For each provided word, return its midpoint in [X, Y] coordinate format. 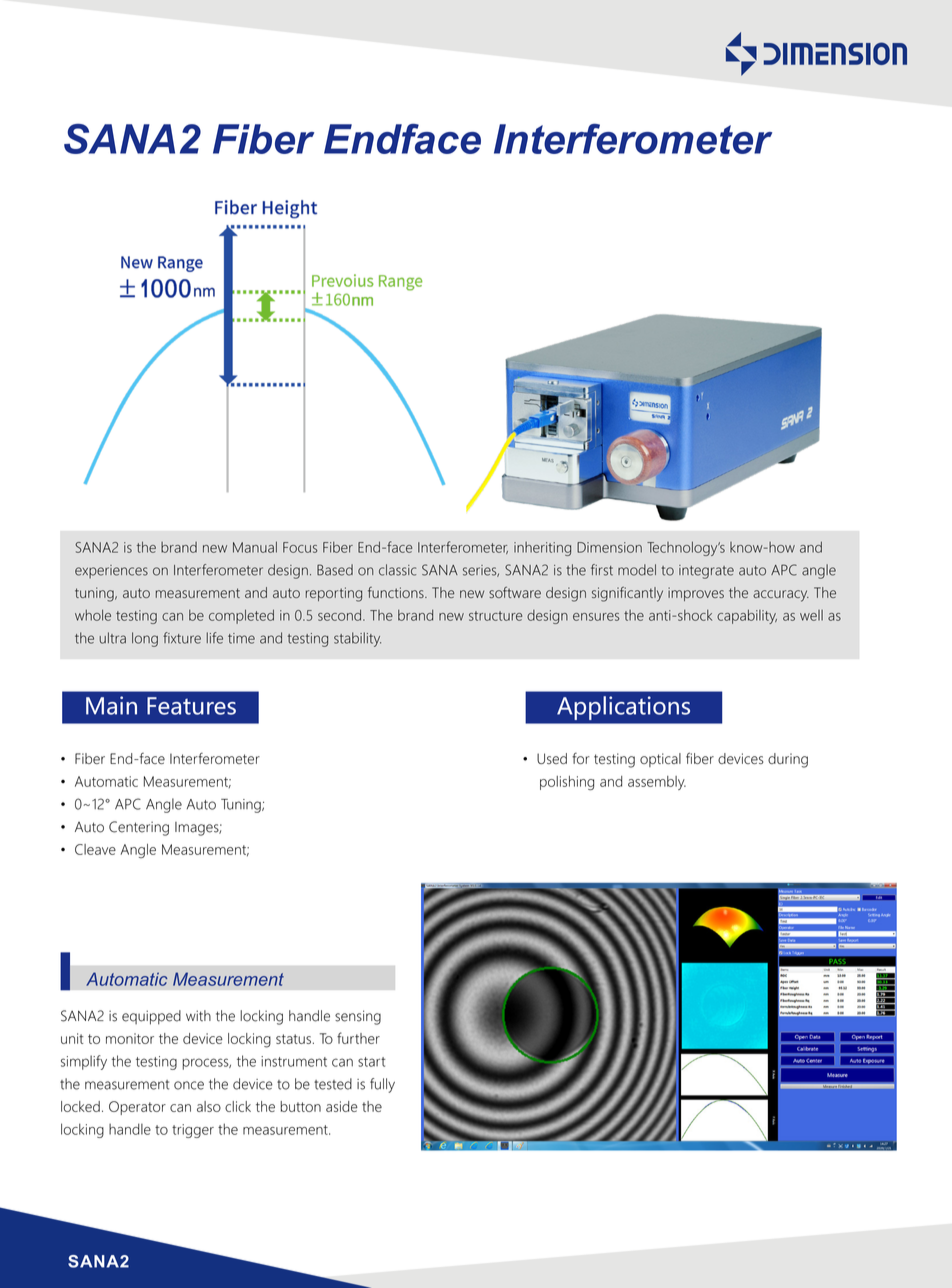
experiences [111, 572]
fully [382, 1085]
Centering [139, 828]
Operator [137, 1108]
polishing [567, 783]
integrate [706, 572]
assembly [657, 783]
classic [397, 570]
